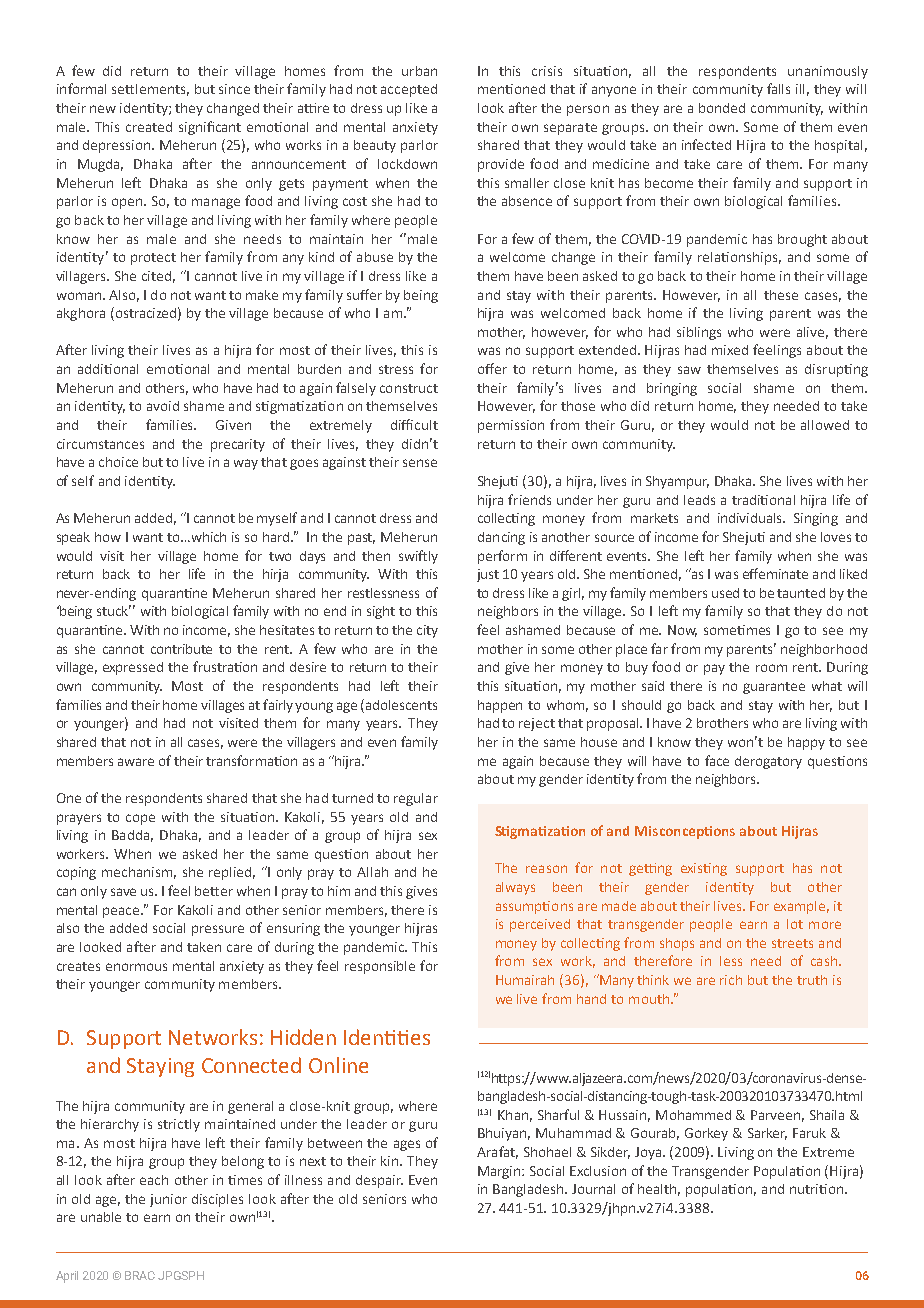  What do you see at coordinates (500, 1172) in the image?
I see `Margin` at bounding box center [500, 1172].
